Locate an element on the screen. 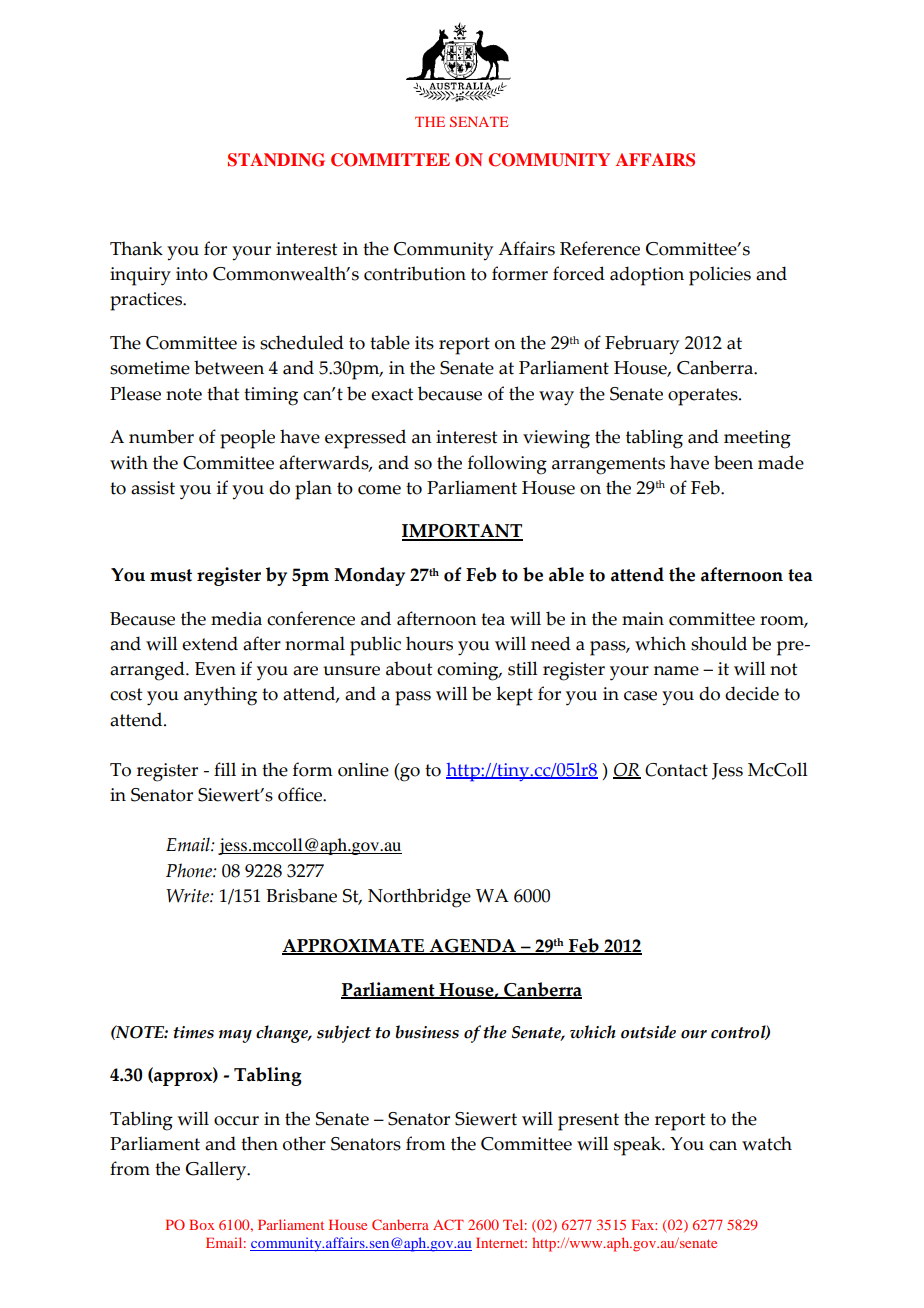 The width and height of the screenshot is (924, 1308). STANDING is located at coordinates (276, 160).
